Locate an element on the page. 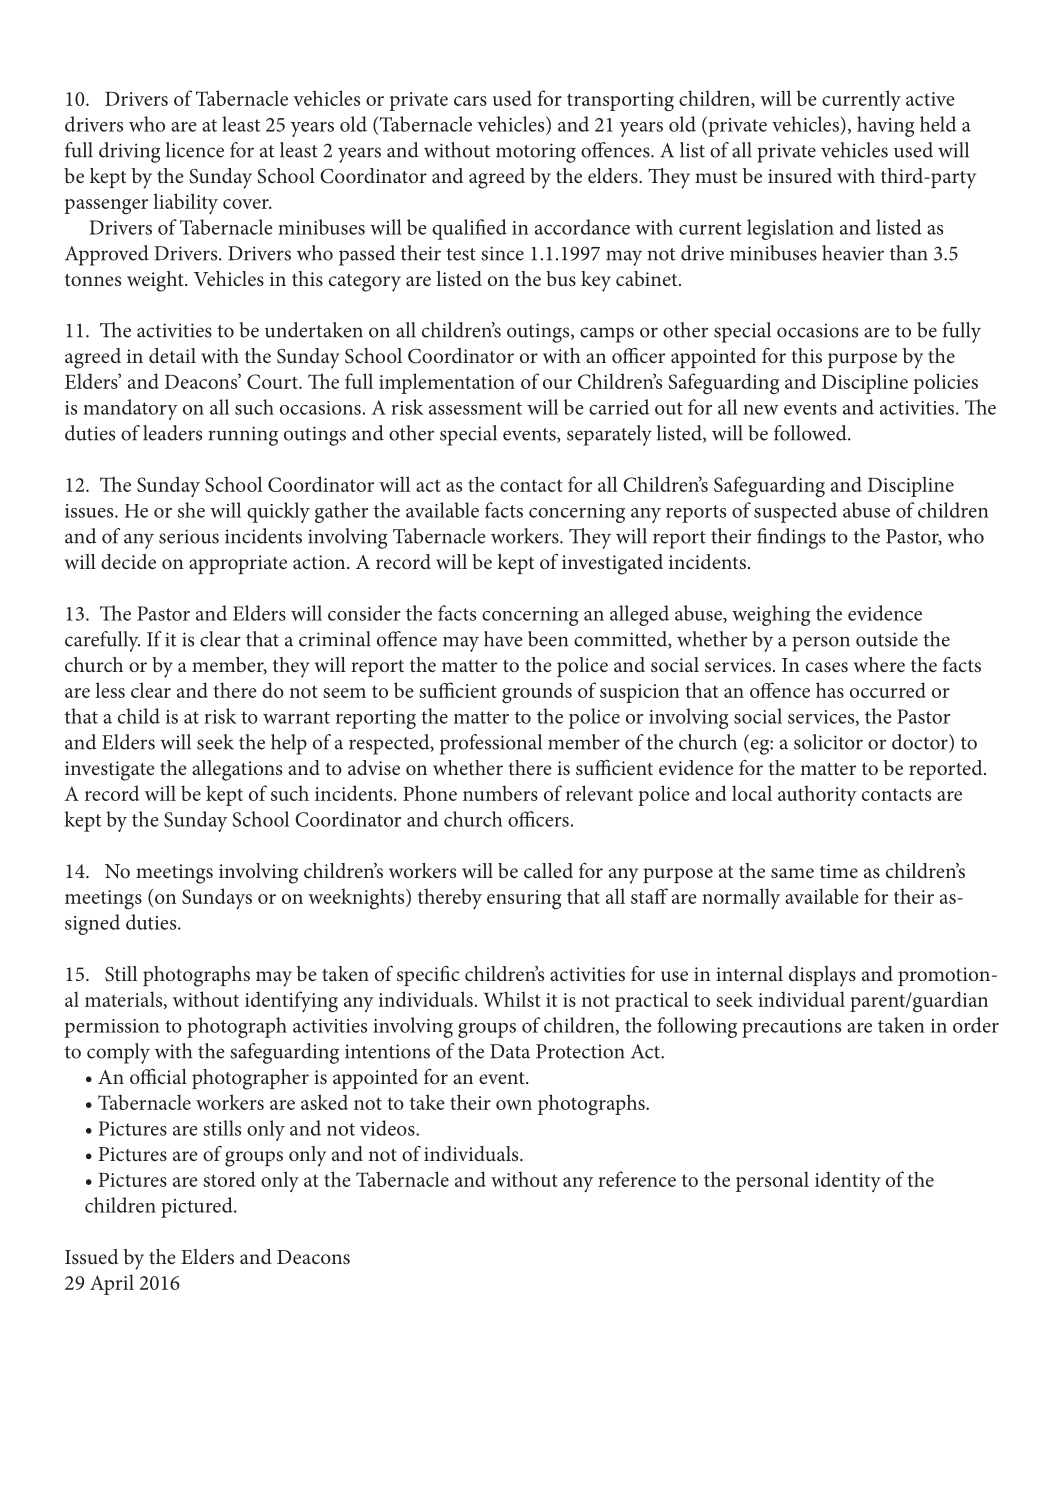  time is located at coordinates (839, 871).
